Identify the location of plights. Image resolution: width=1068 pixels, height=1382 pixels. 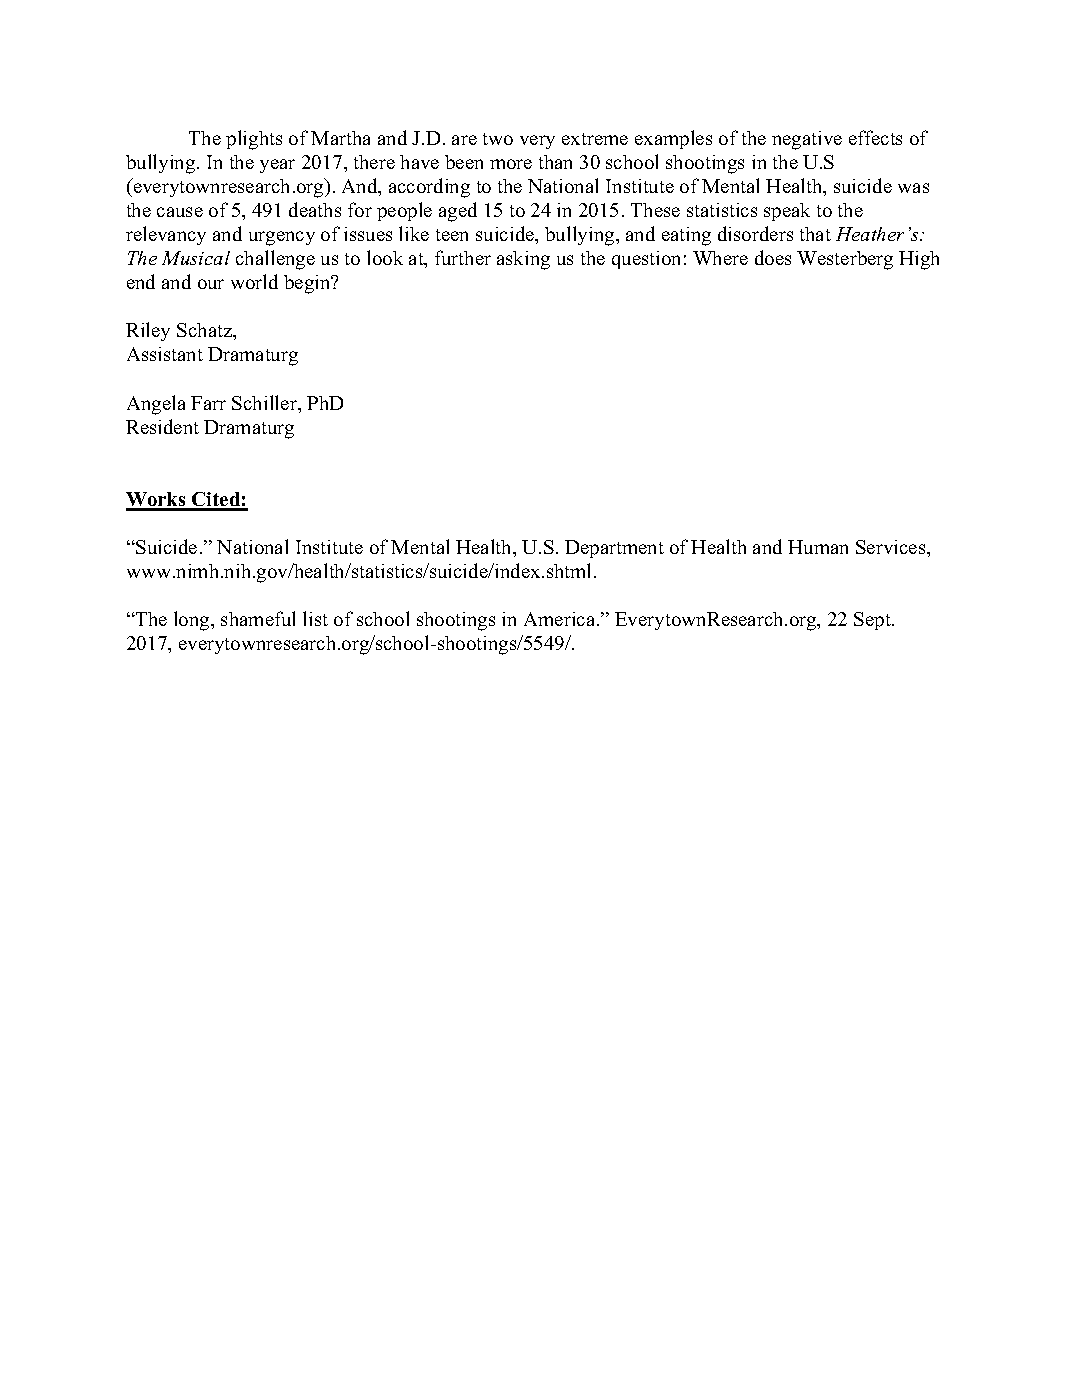
(254, 140).
